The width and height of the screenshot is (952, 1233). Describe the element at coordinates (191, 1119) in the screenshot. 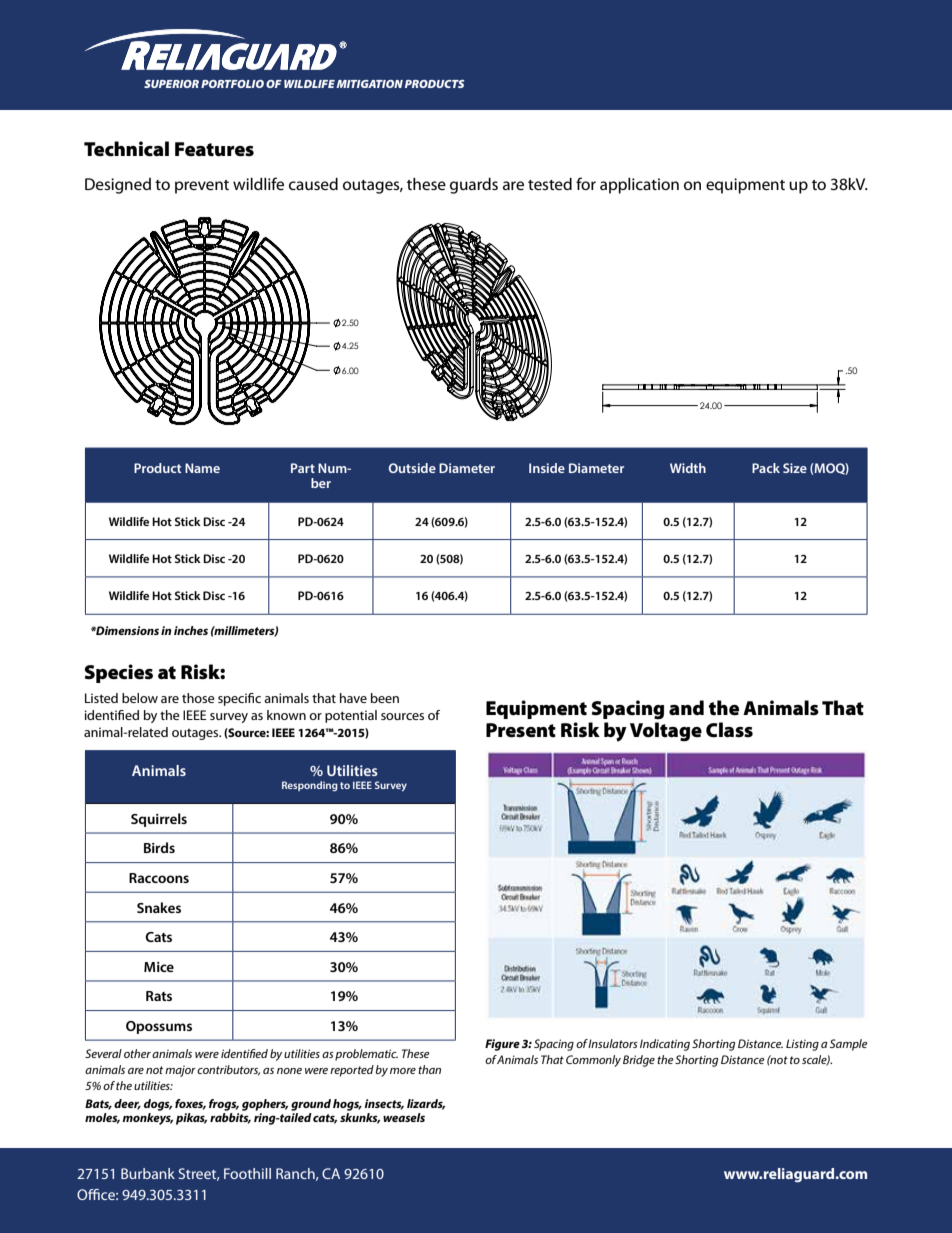

I see `pikas` at that location.
